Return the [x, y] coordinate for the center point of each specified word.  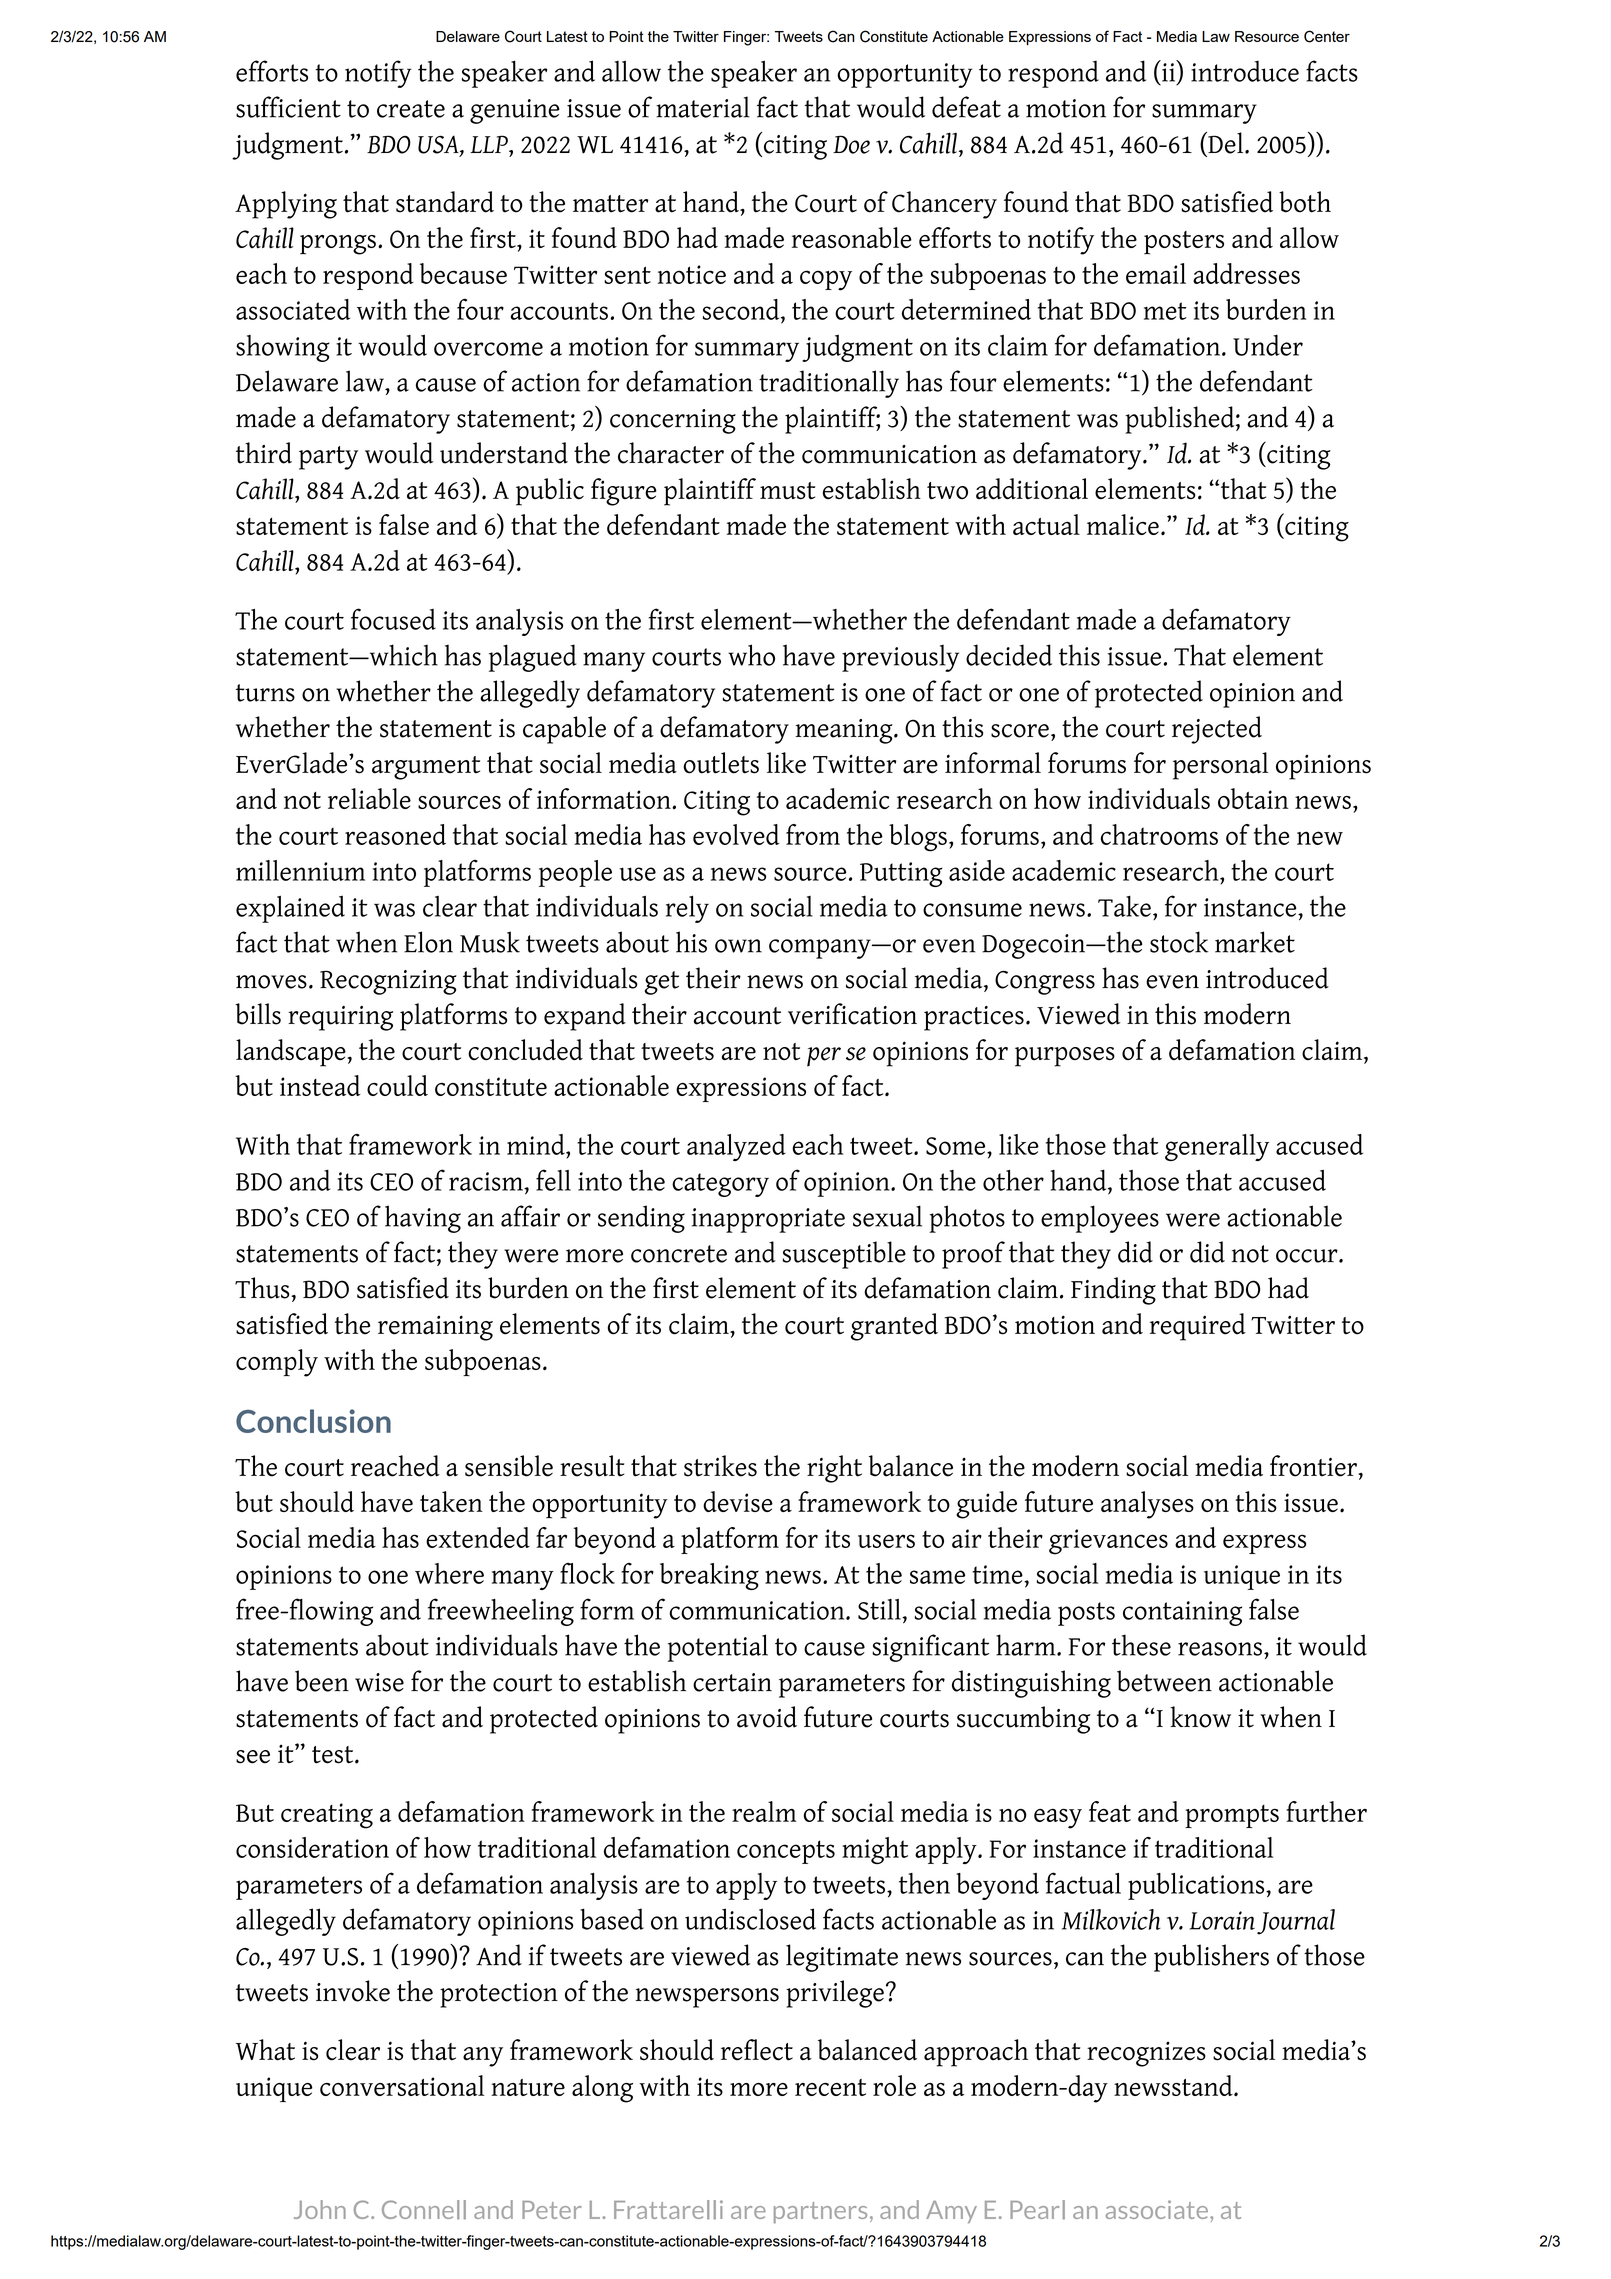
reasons [1220, 1649]
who [751, 655]
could [397, 1085]
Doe [851, 144]
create [411, 109]
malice [1123, 524]
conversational [402, 2085]
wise [379, 1682]
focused [393, 619]
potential [718, 1648]
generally [1217, 1147]
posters [1184, 243]
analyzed [736, 1147]
